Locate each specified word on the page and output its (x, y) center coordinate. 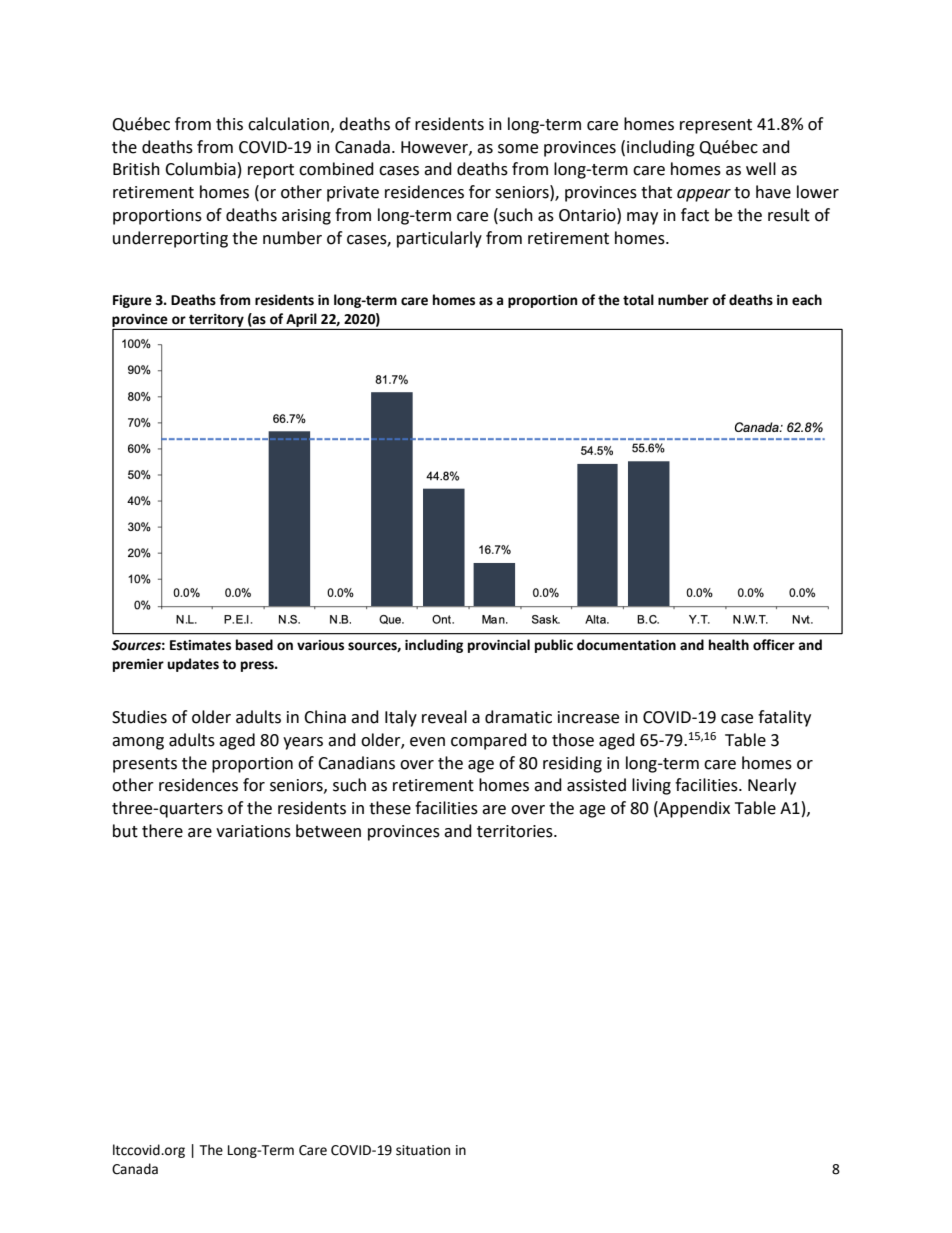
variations (253, 831)
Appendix (693, 809)
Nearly (772, 786)
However (435, 148)
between (328, 831)
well (761, 169)
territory (216, 321)
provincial (499, 646)
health (729, 645)
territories (516, 831)
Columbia (200, 169)
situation (423, 1150)
